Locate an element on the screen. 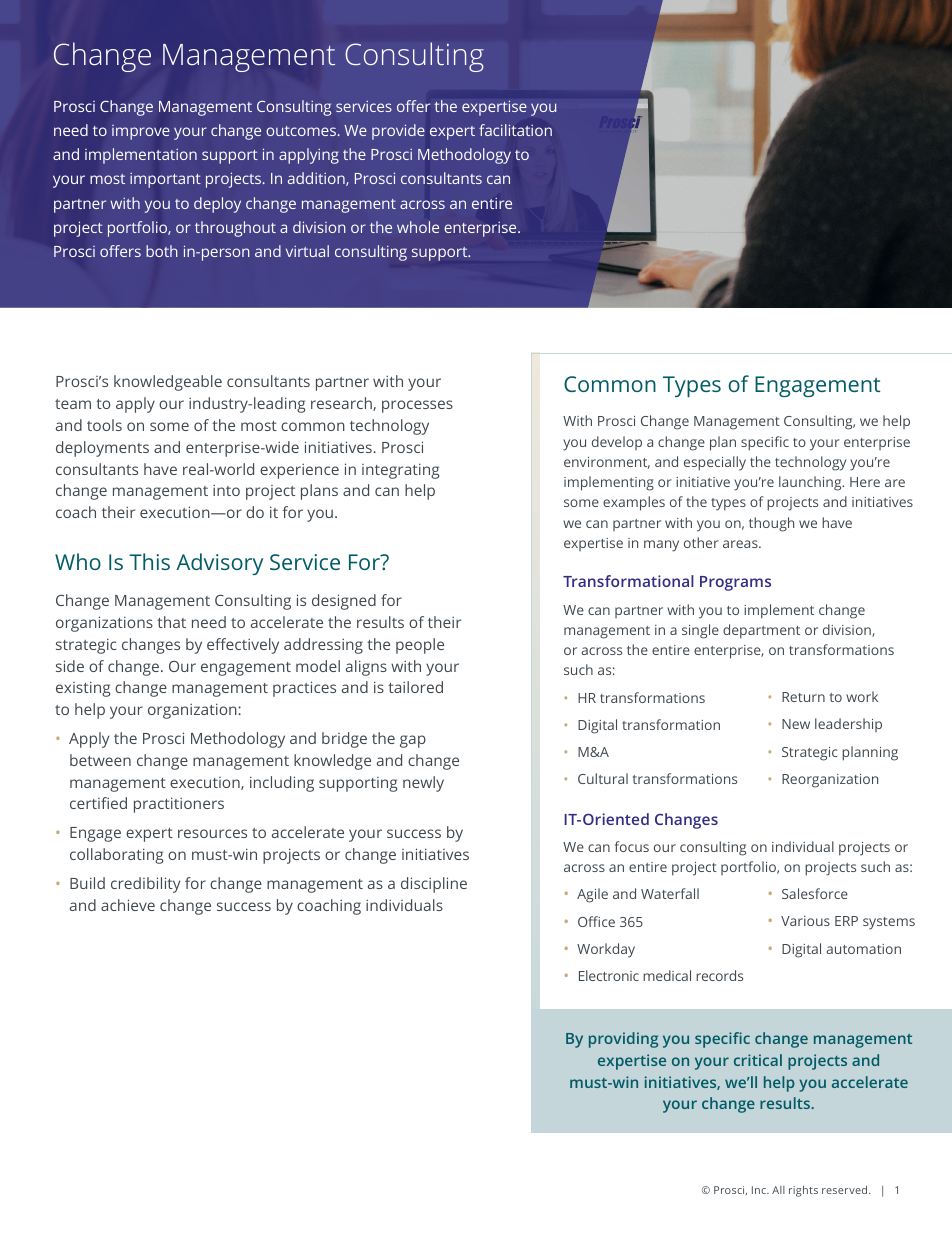 This screenshot has width=952, height=1233. providing is located at coordinates (623, 1040).
